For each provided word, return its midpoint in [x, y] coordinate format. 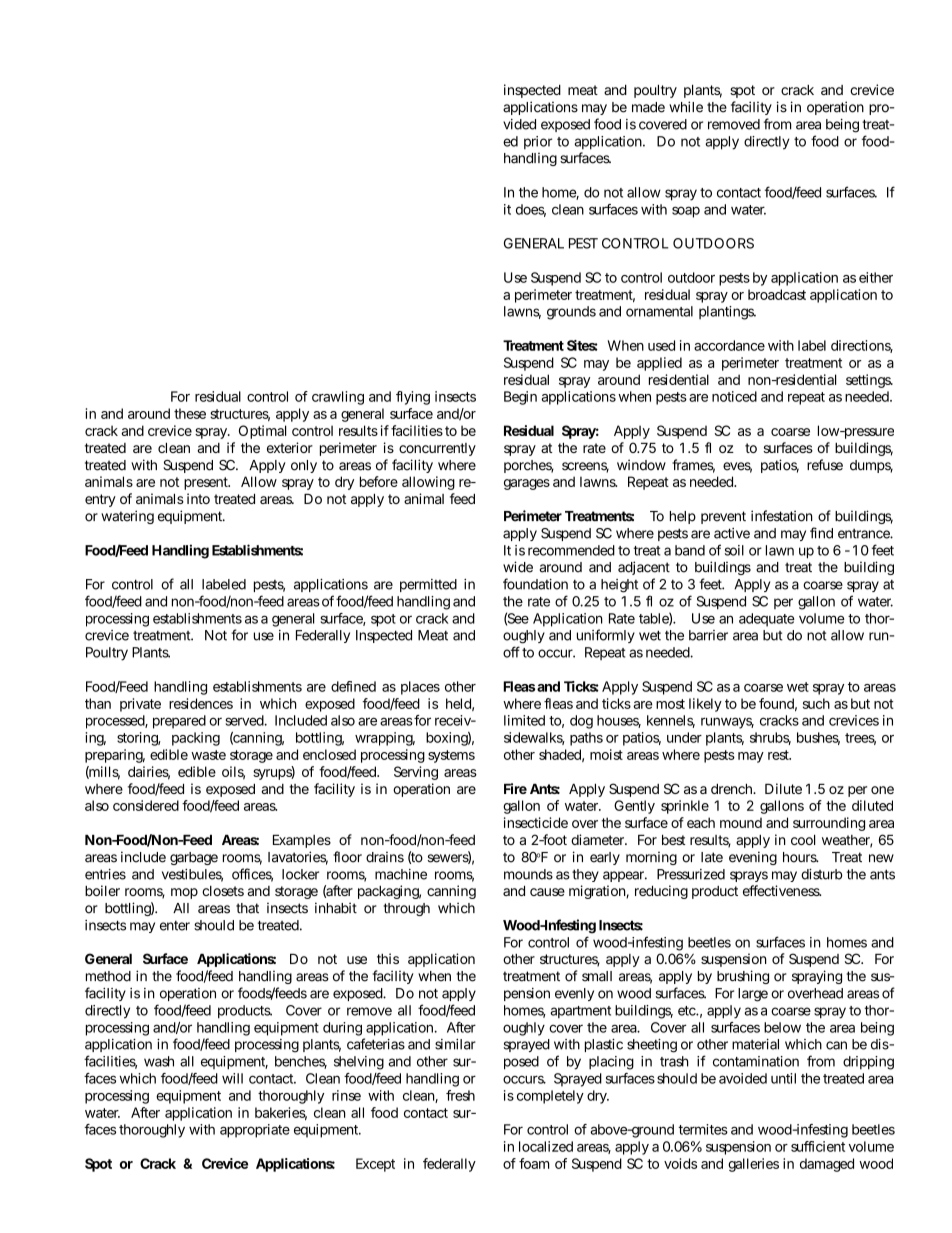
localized [546, 1146]
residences [201, 703]
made [648, 107]
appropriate [255, 1131]
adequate [767, 620]
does [531, 210]
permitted [428, 585]
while [686, 107]
